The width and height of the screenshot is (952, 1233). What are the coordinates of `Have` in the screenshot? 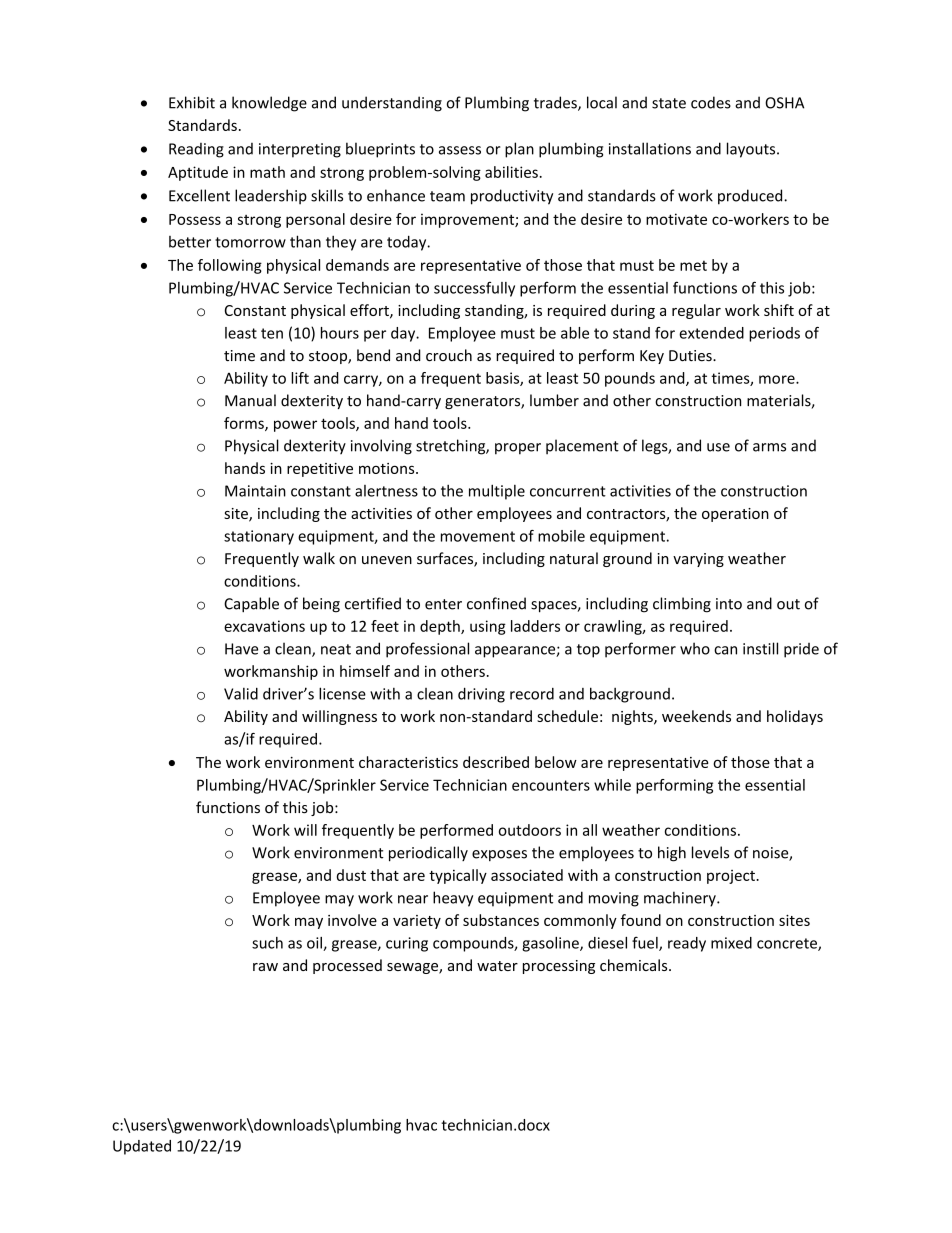 It's located at (241, 649).
